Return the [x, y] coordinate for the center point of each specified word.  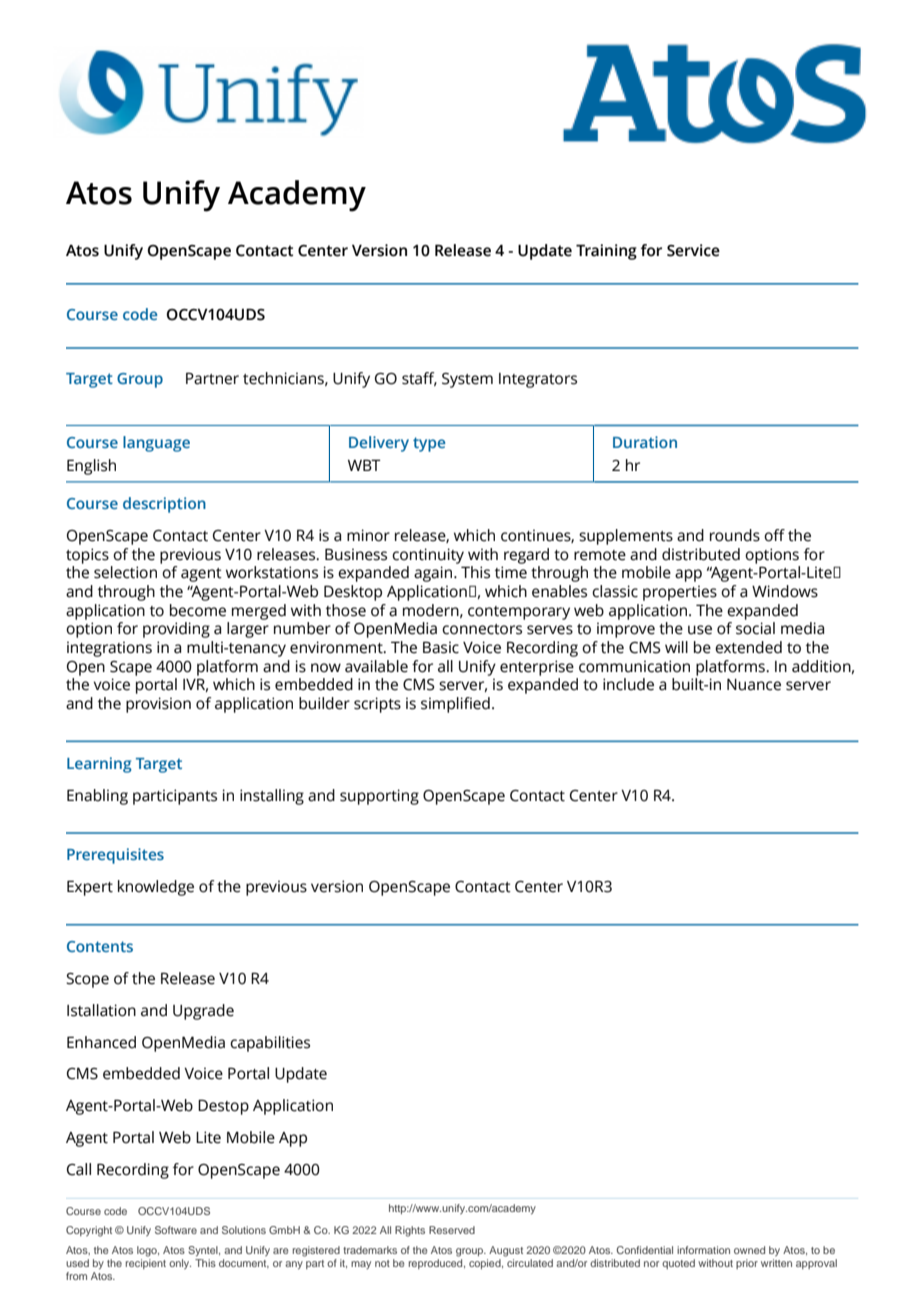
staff [419, 379]
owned [749, 1250]
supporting [379, 797]
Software [176, 1230]
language [156, 444]
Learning [99, 765]
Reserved [452, 1230]
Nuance [754, 685]
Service [693, 250]
